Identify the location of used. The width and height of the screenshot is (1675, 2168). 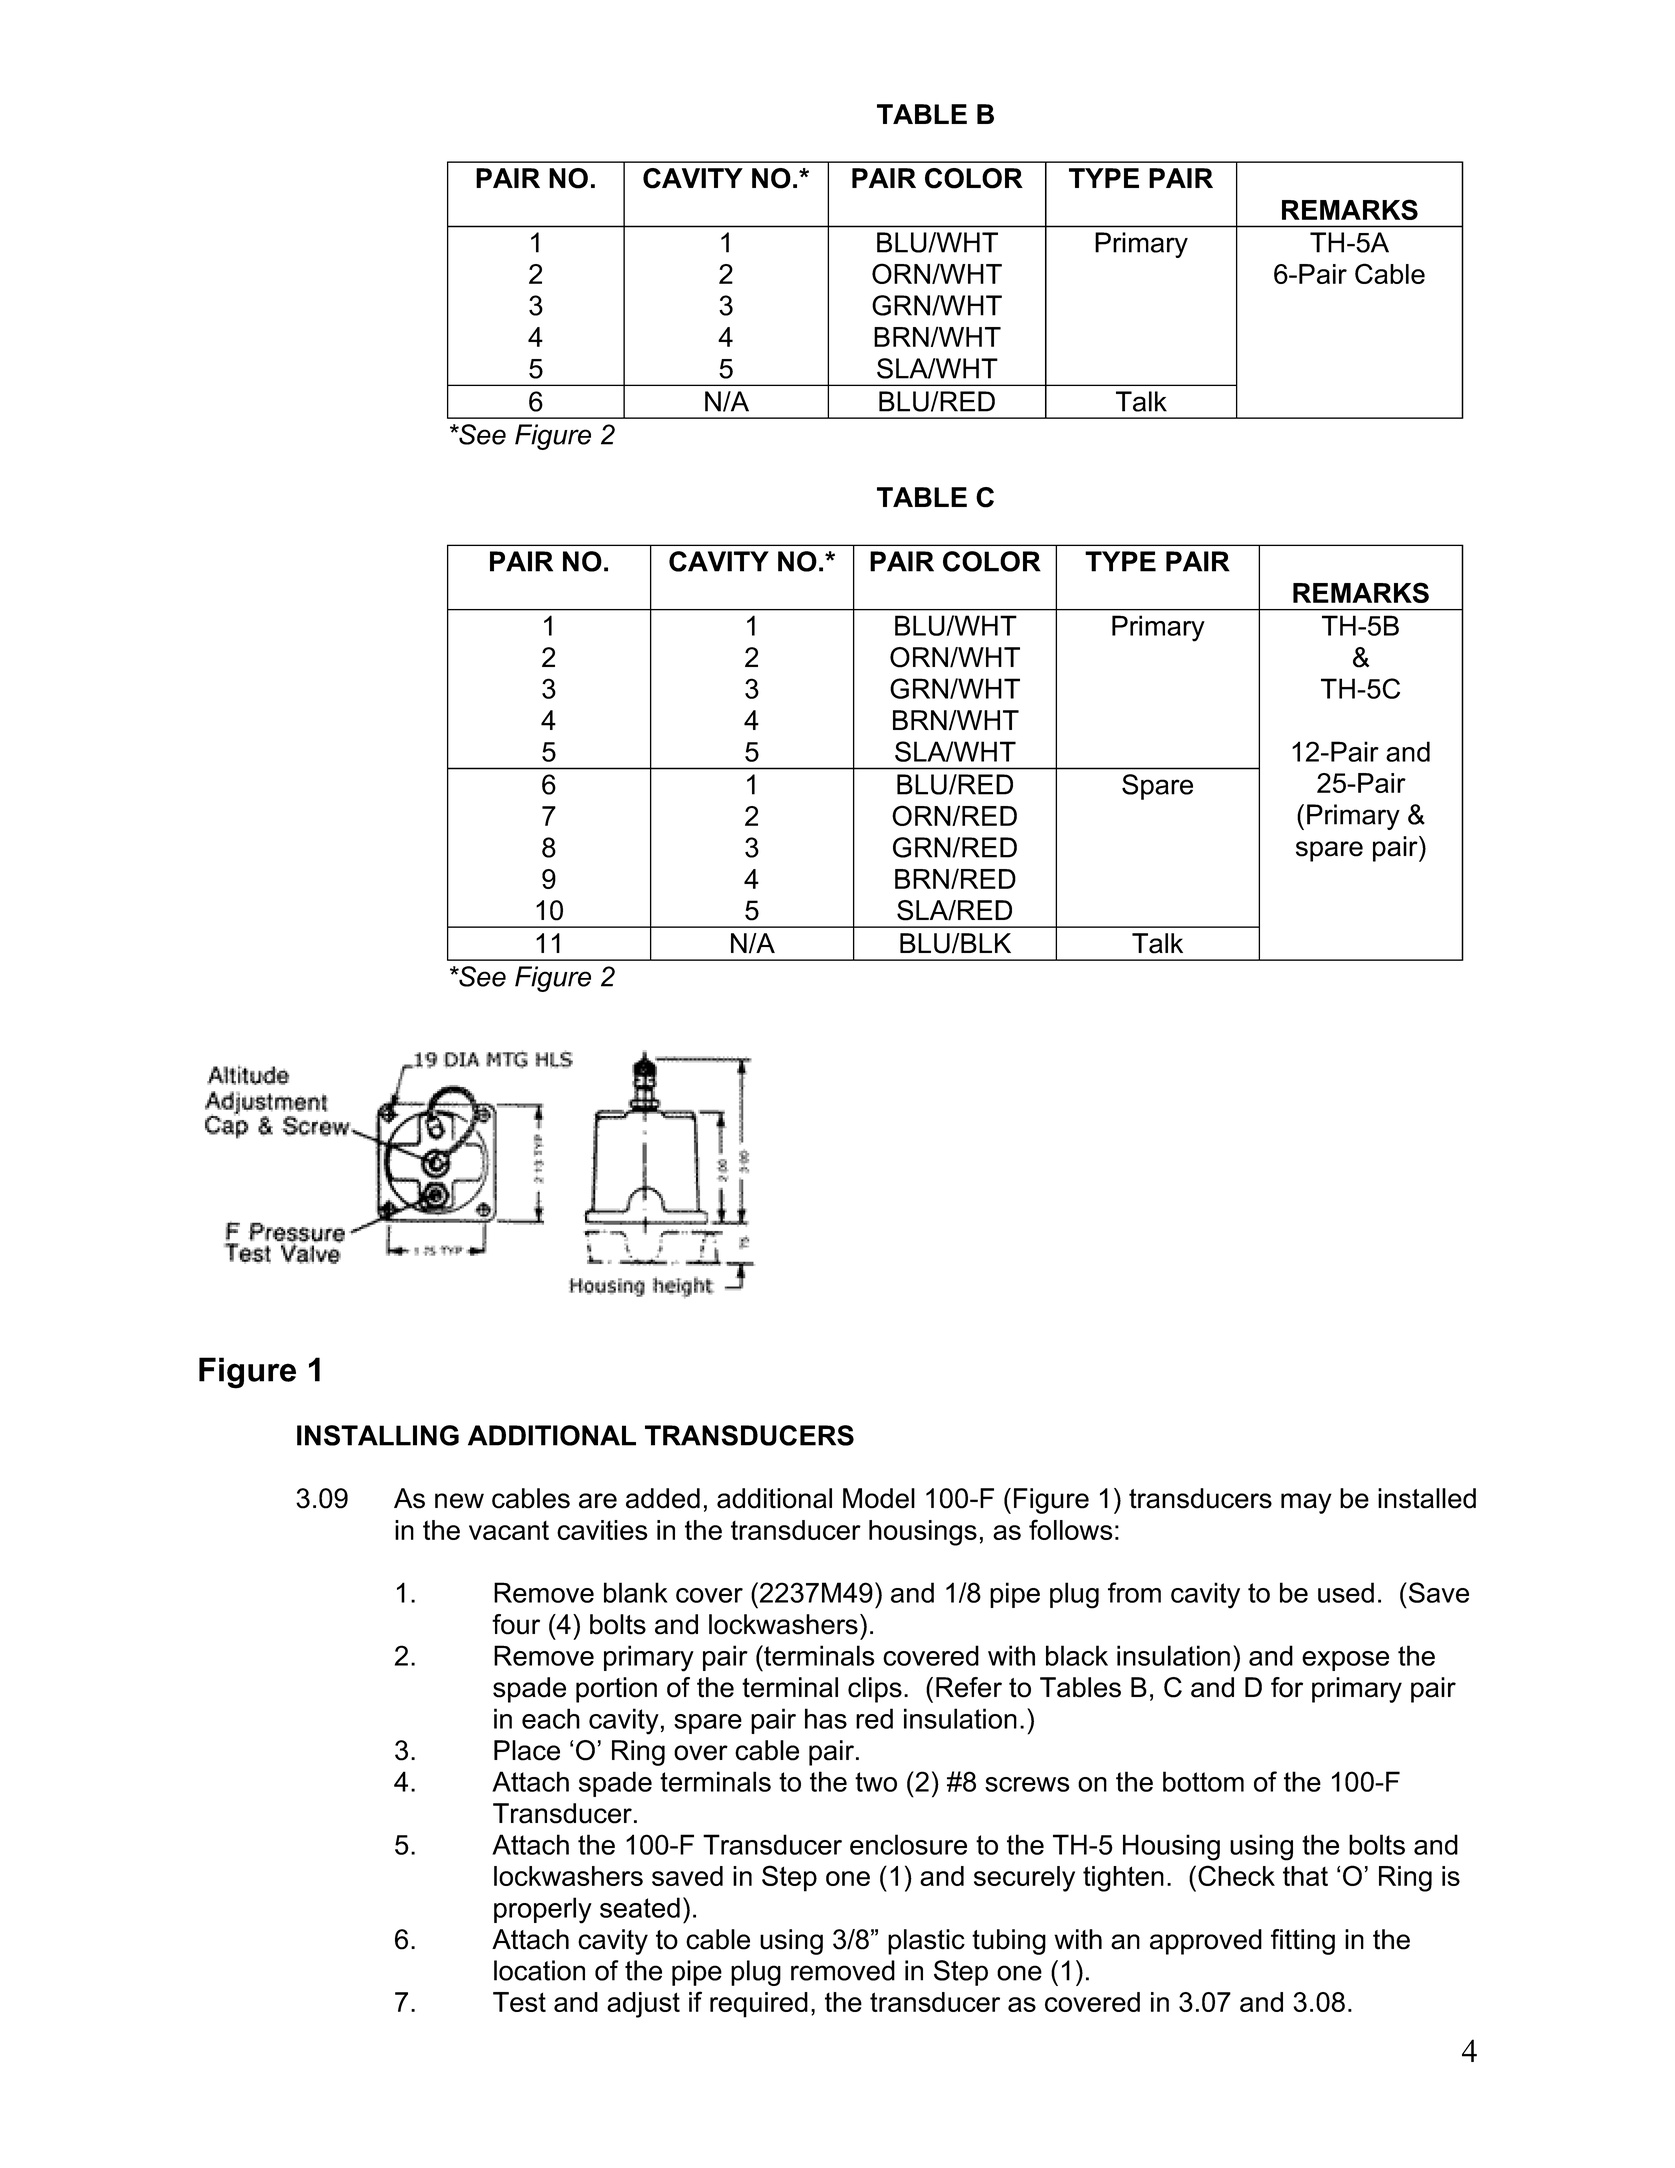
(1346, 1592).
